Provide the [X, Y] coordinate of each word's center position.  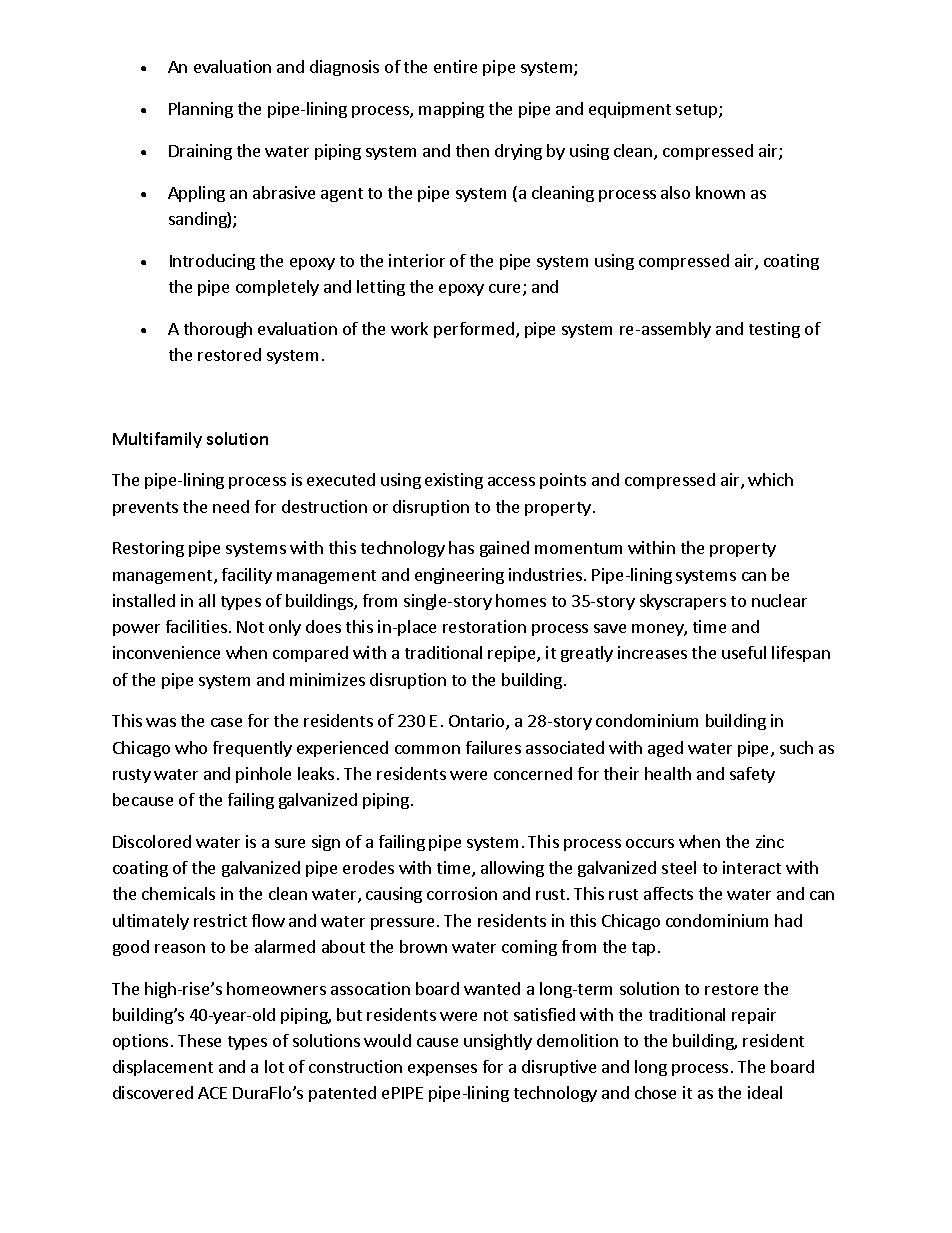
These [199, 1040]
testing [774, 330]
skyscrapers [683, 602]
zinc [770, 841]
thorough [218, 330]
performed [474, 330]
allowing [512, 869]
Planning [201, 110]
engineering [459, 576]
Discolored [152, 841]
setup [698, 111]
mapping [451, 110]
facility [247, 576]
